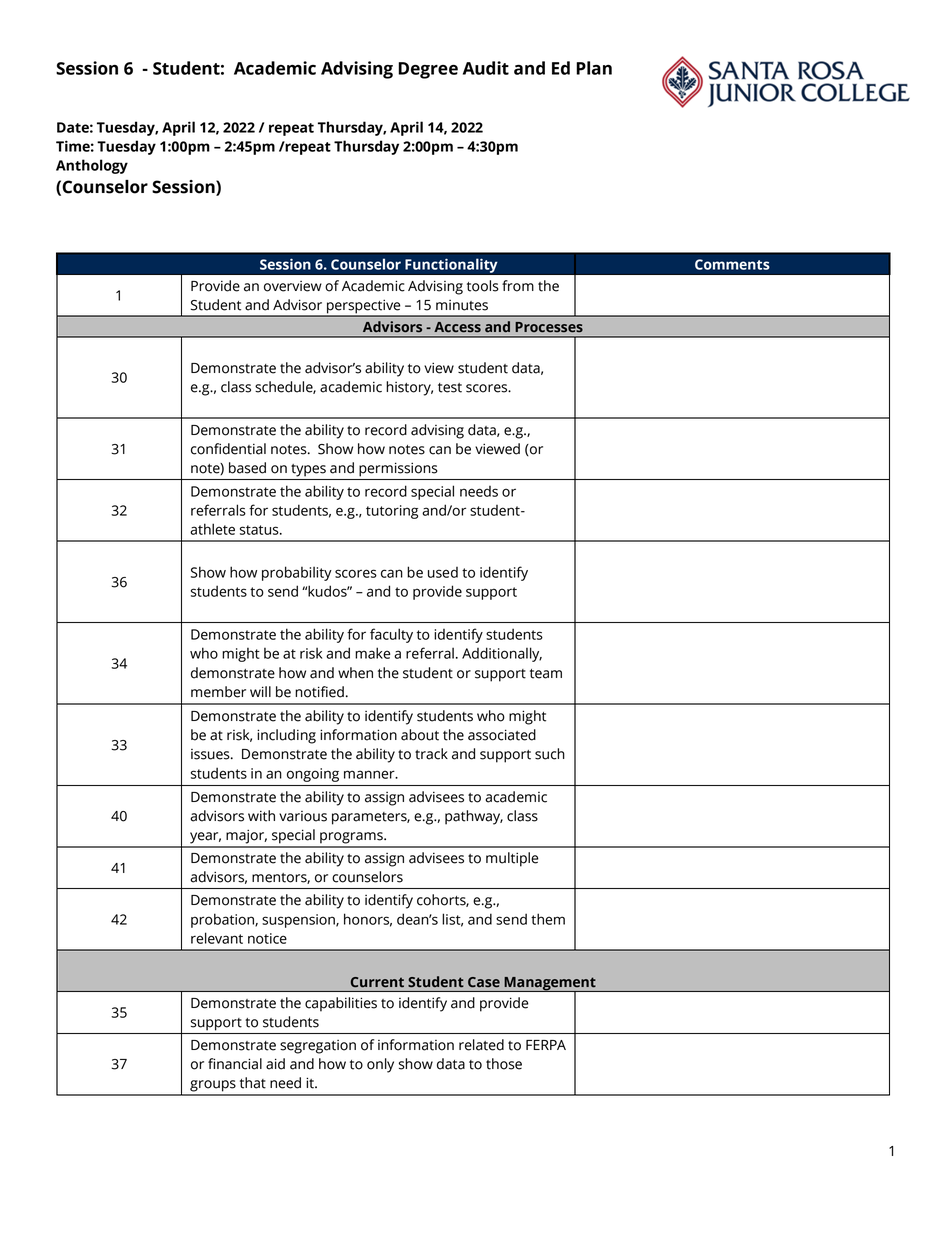 This document has width=952, height=1233. What do you see at coordinates (211, 754) in the document?
I see `issues` at bounding box center [211, 754].
